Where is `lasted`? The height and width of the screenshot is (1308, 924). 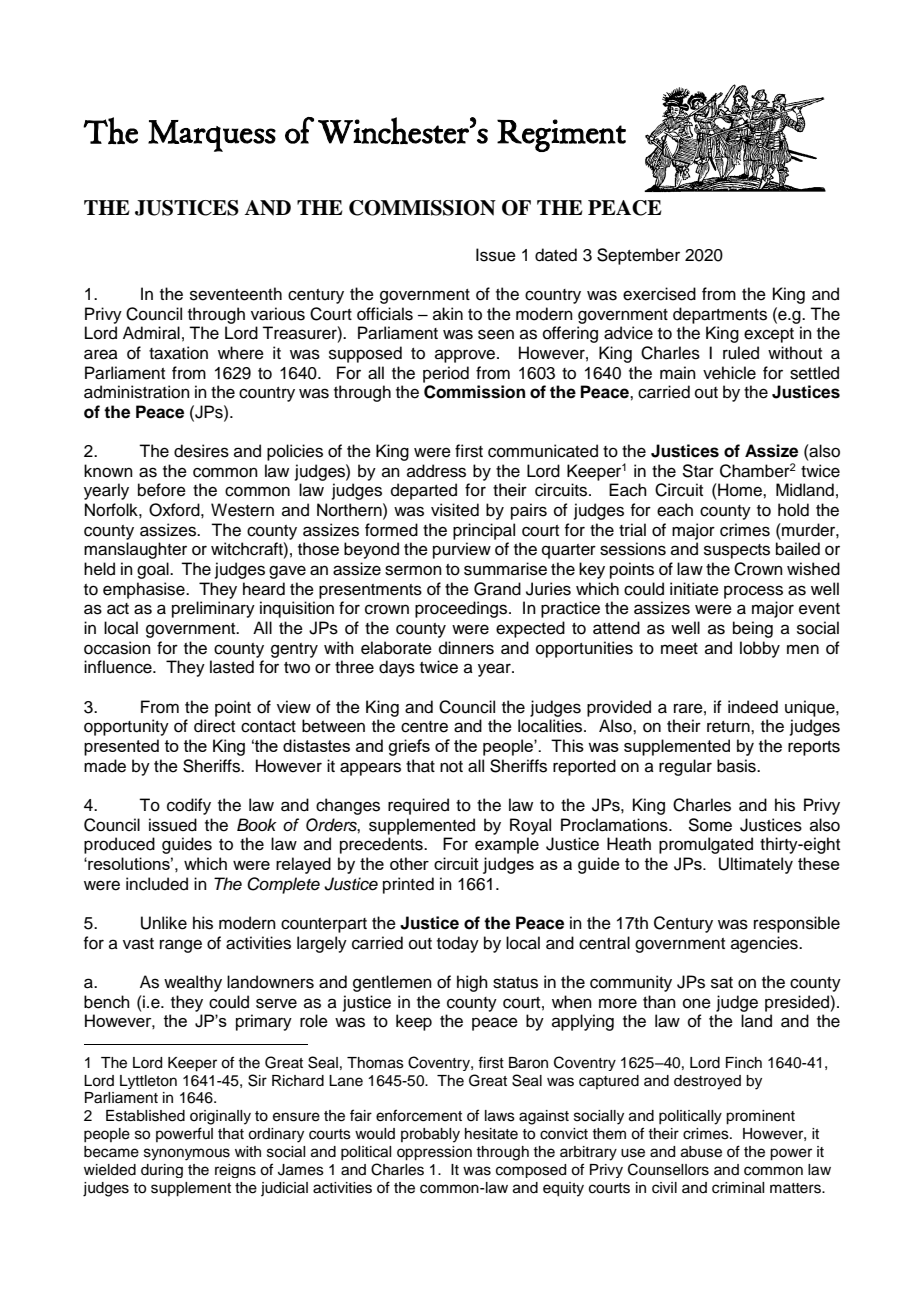 lasted is located at coordinates (232, 667).
